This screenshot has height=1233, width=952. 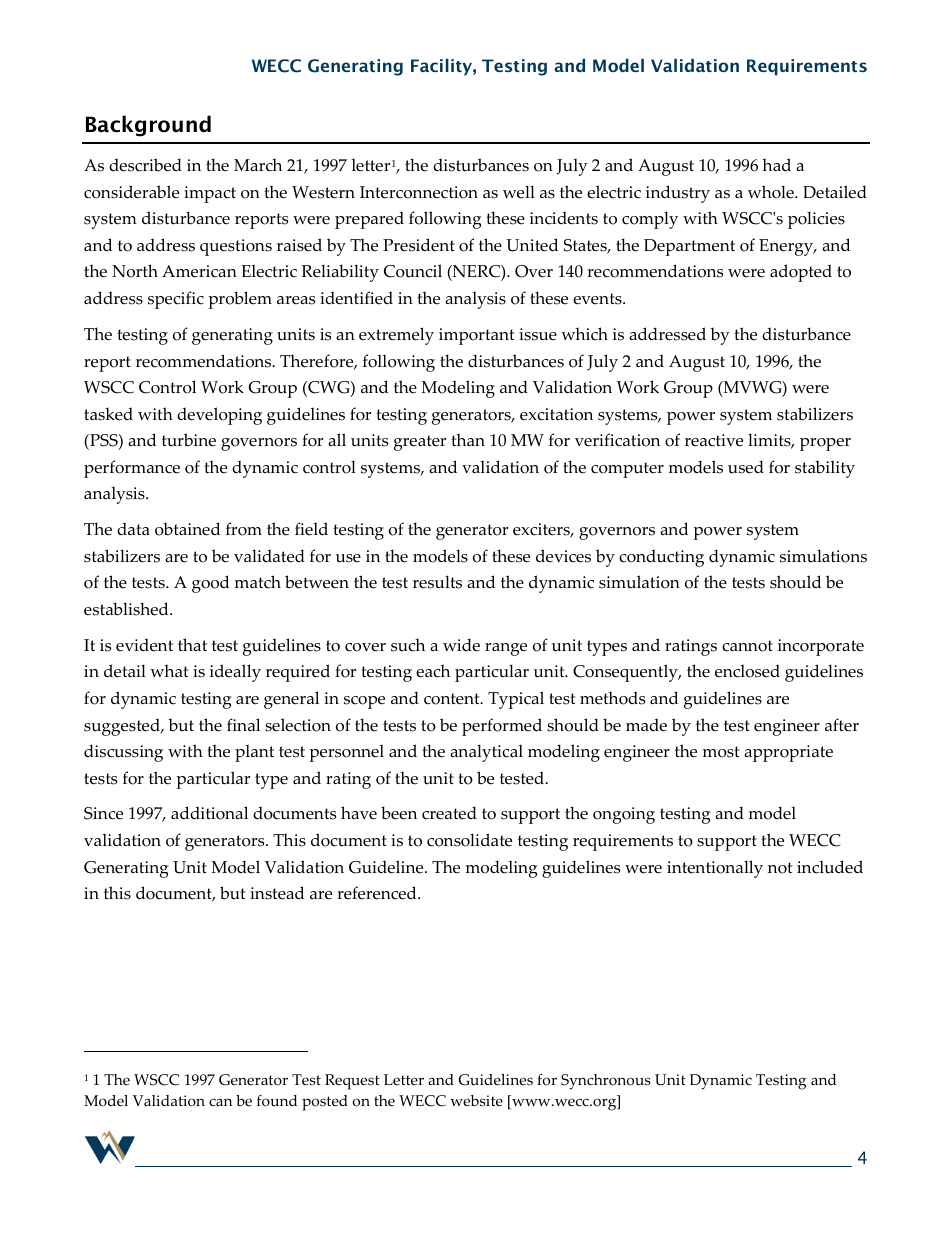 I want to click on that, so click(x=192, y=644).
